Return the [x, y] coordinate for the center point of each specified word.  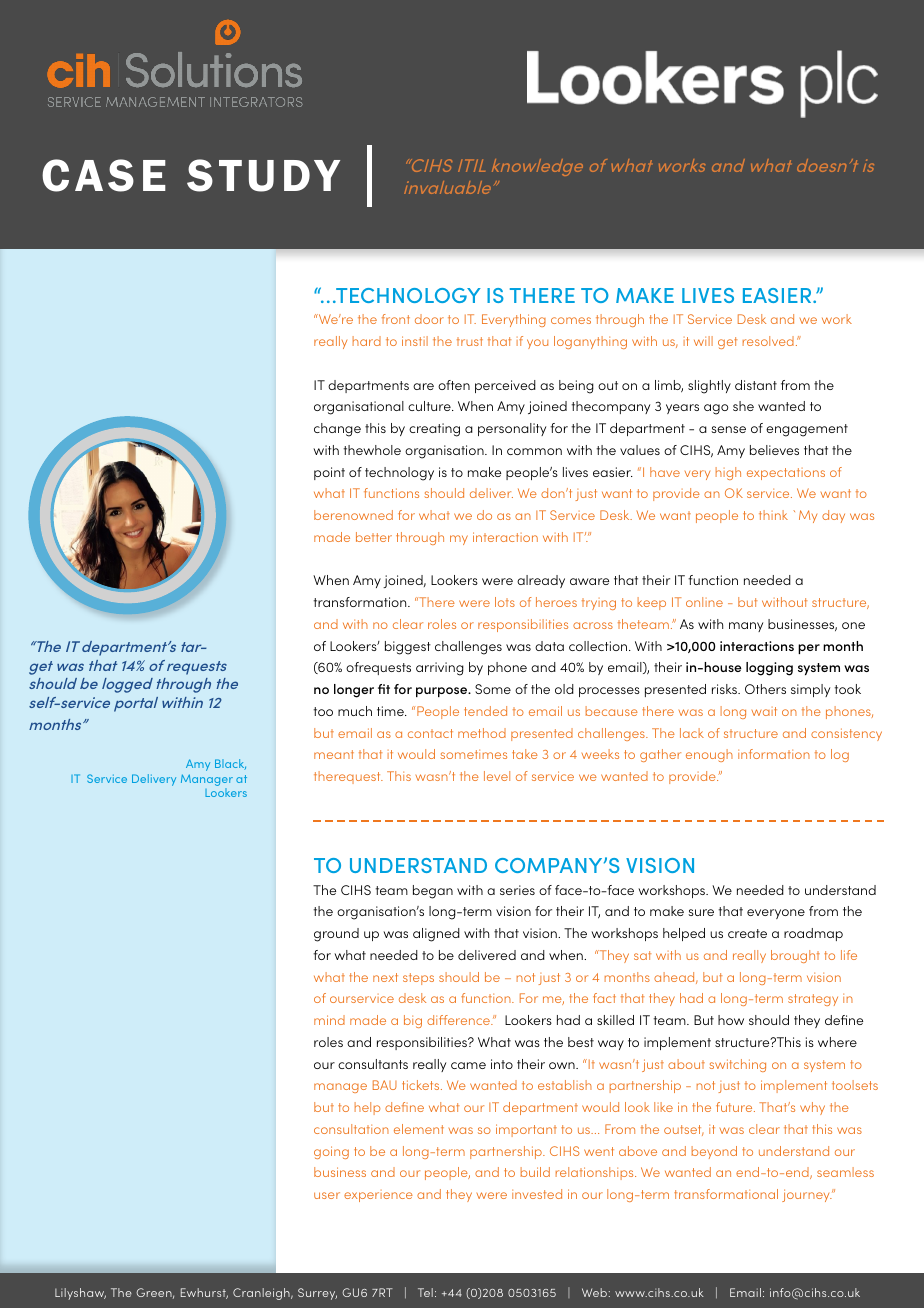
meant [334, 754]
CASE [104, 175]
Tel [425, 1292]
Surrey [317, 1294]
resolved [768, 341]
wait [764, 711]
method [482, 733]
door [429, 319]
